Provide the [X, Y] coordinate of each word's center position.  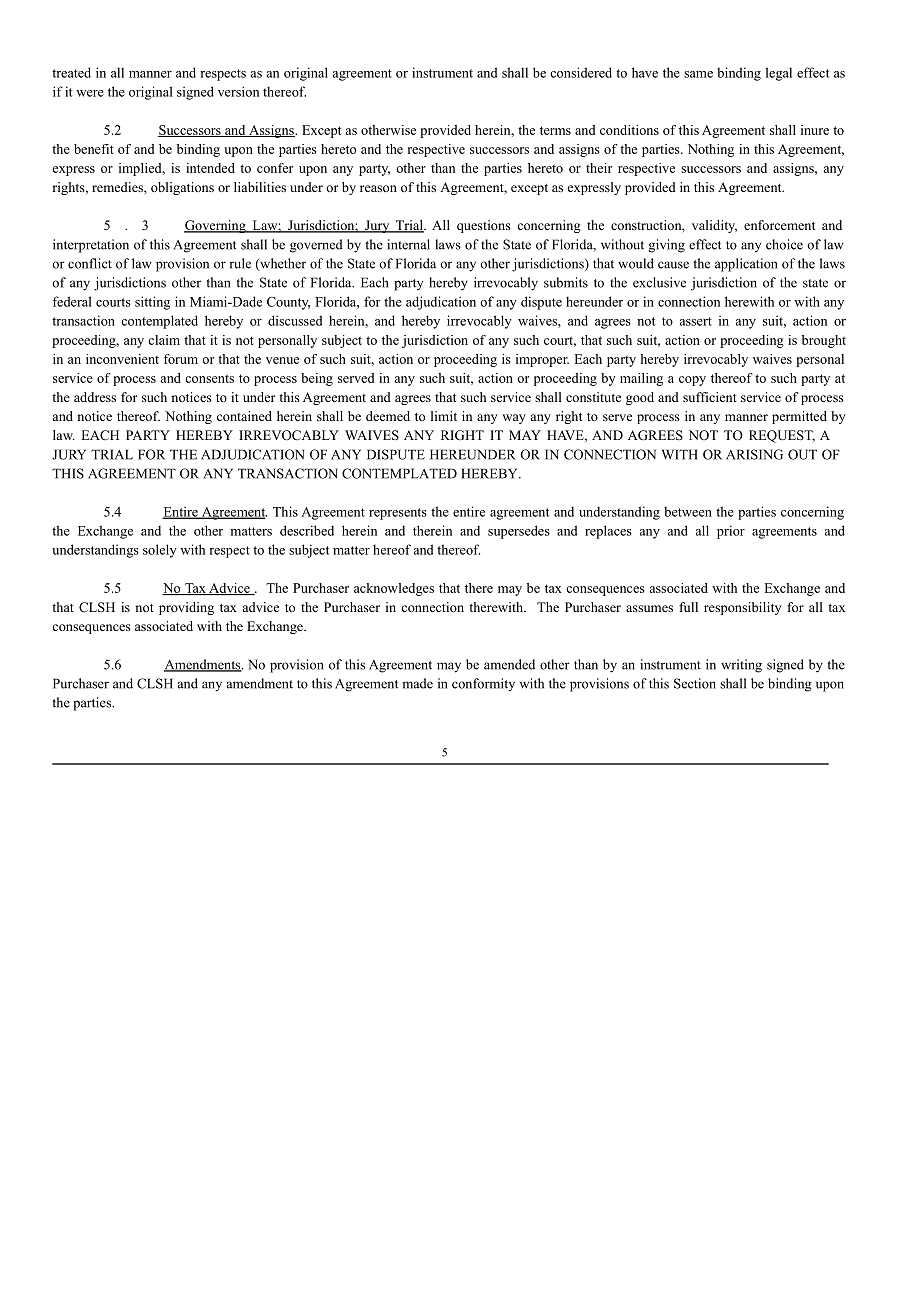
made [417, 683]
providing [186, 608]
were [90, 93]
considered [581, 72]
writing [741, 666]
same [698, 74]
